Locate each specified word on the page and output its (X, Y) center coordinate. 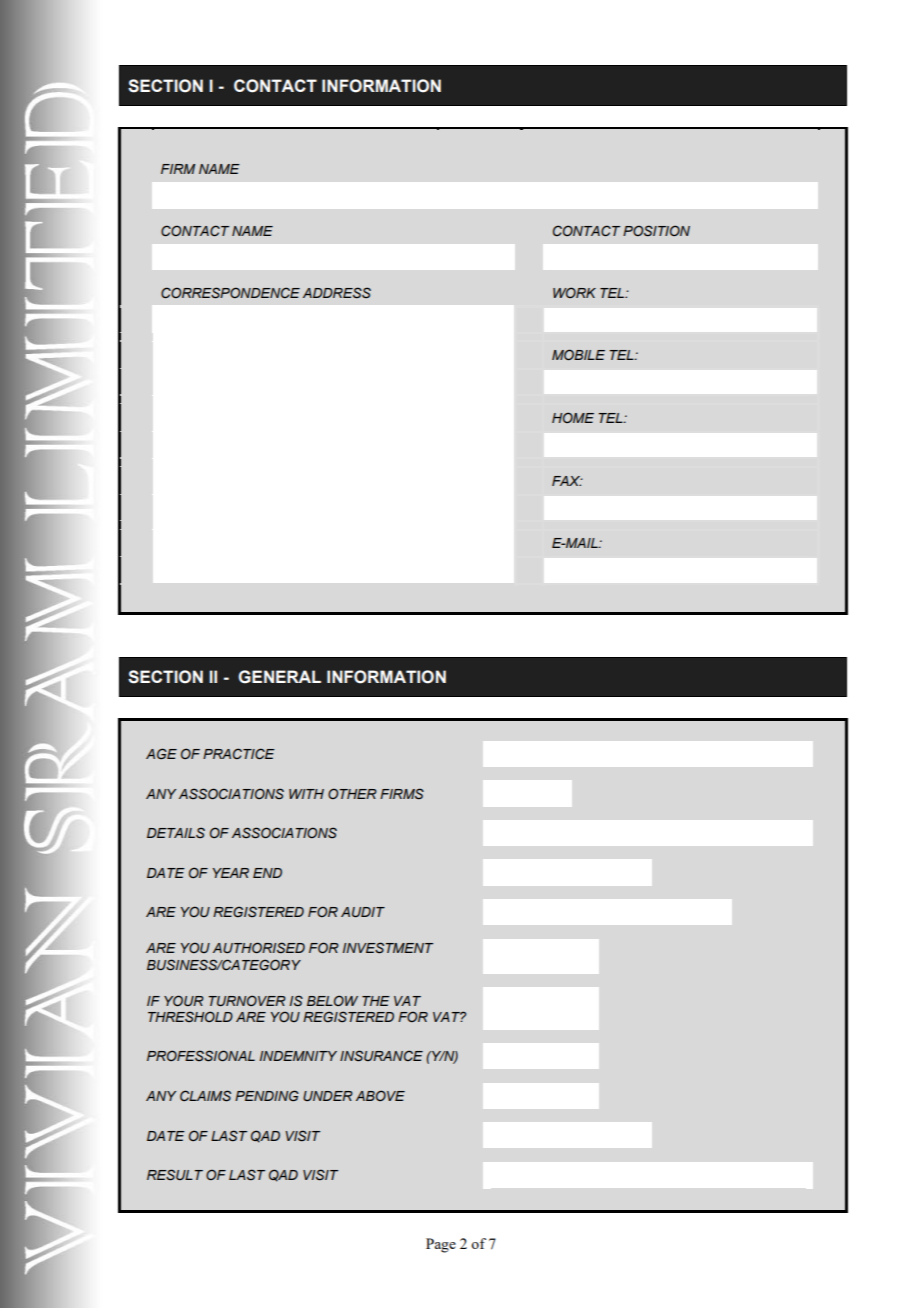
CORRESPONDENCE (230, 293)
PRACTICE (239, 753)
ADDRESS (337, 293)
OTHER (352, 793)
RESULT (175, 1175)
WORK (574, 292)
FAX (567, 481)
